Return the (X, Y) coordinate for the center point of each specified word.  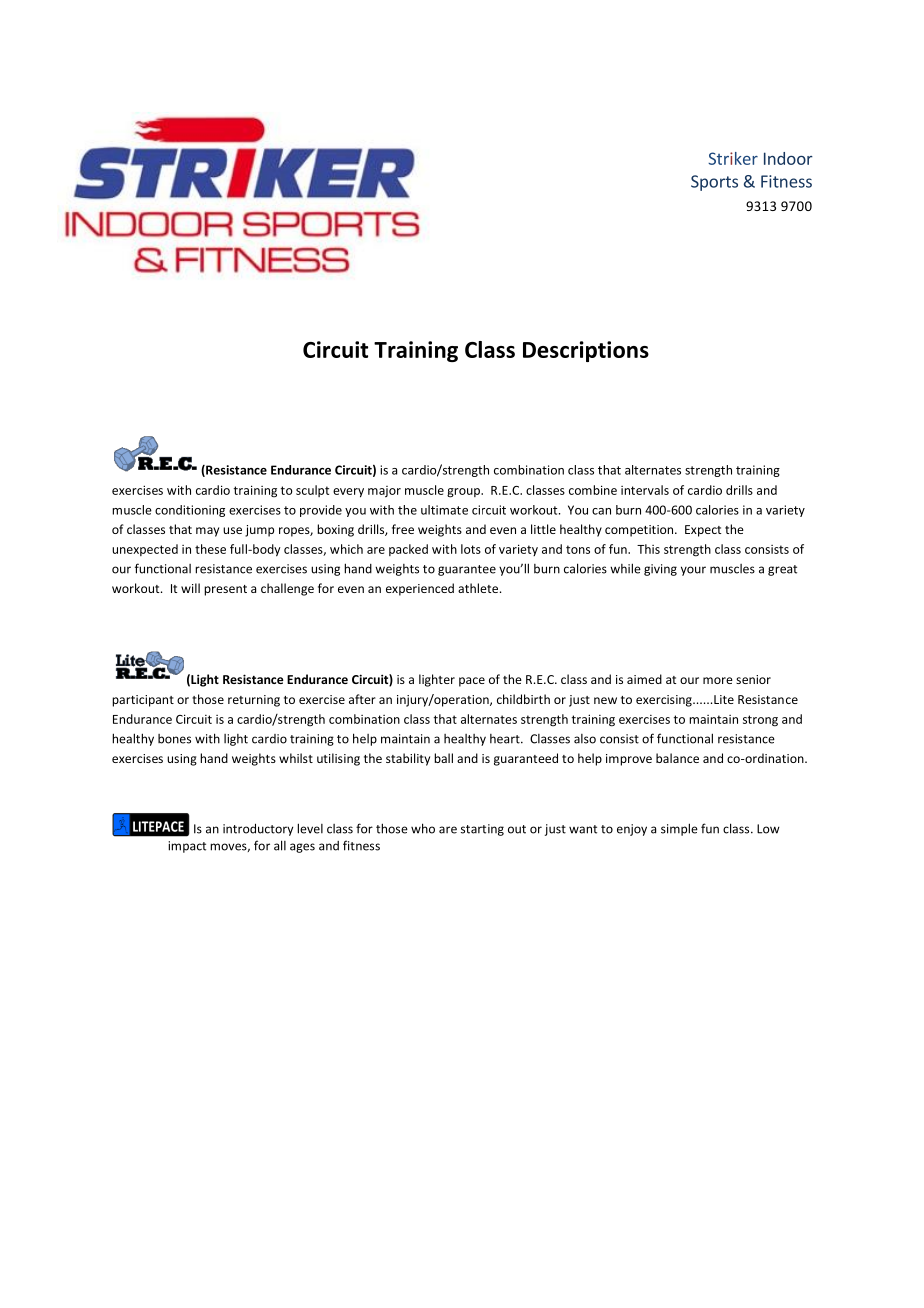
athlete (479, 588)
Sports (714, 183)
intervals (645, 490)
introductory (258, 829)
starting (482, 830)
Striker (733, 158)
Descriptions (586, 351)
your (693, 571)
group (464, 493)
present (225, 590)
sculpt (312, 491)
